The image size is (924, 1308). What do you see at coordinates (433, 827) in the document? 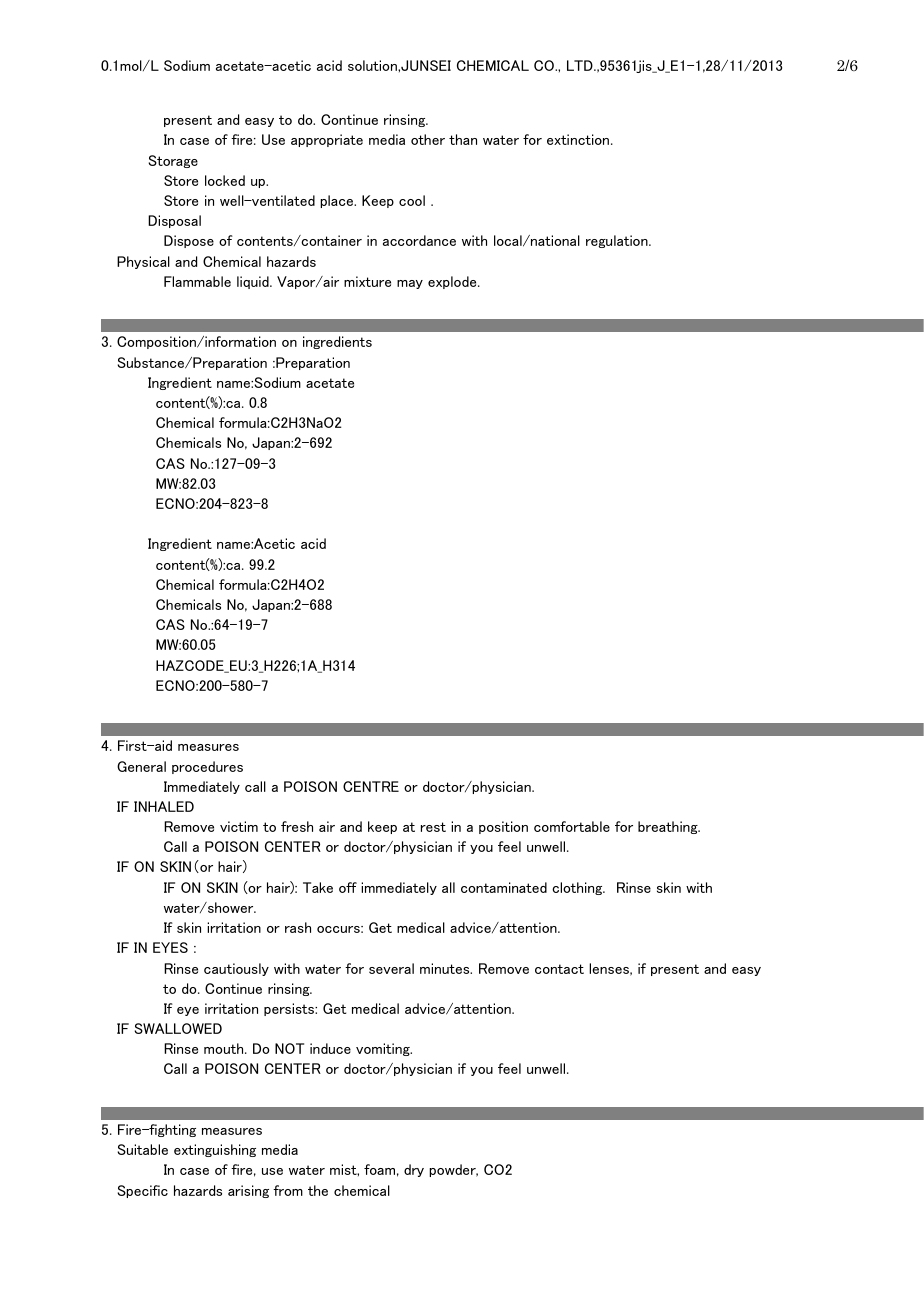
I see `rest` at bounding box center [433, 827].
